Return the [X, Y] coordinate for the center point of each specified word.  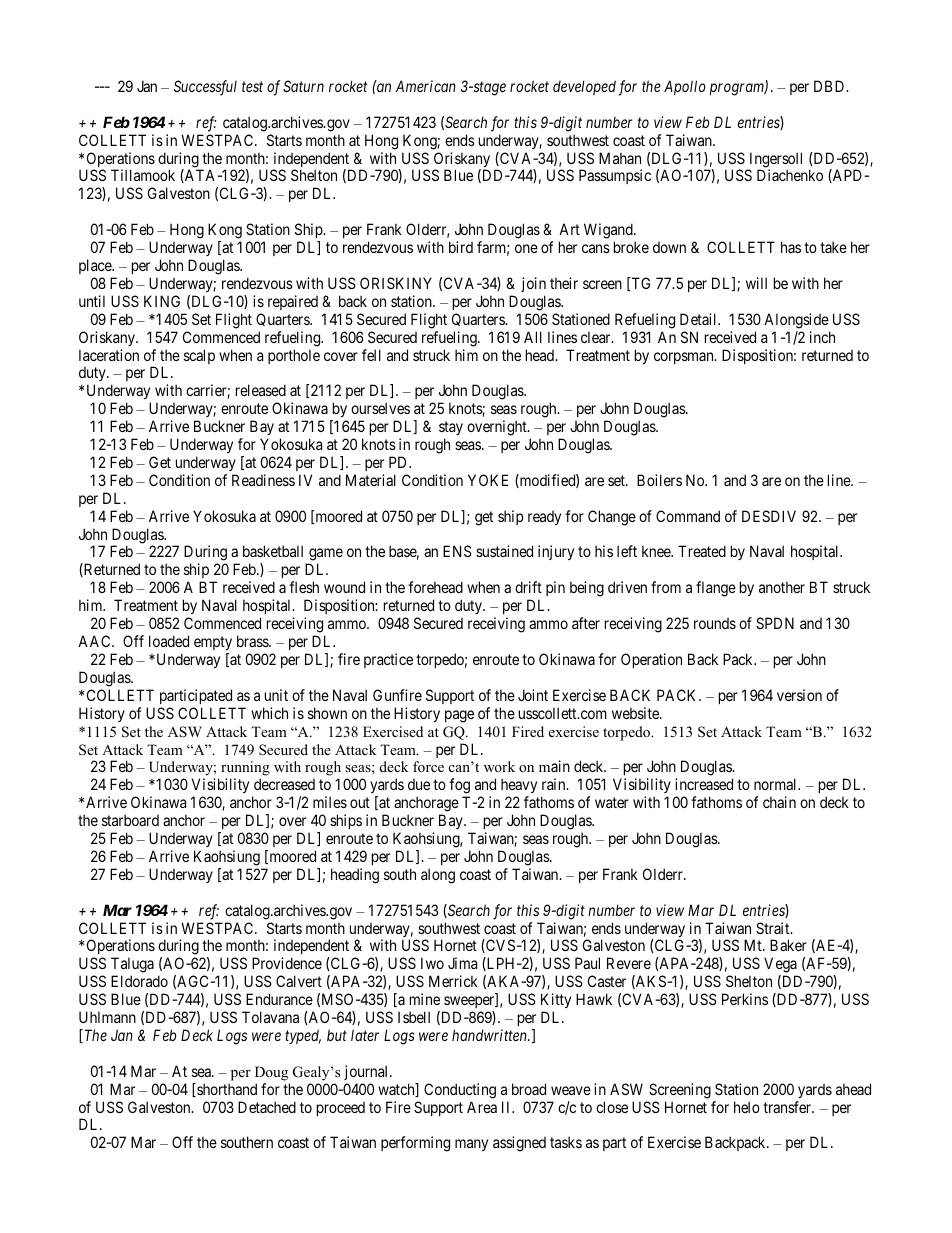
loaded [169, 641]
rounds [715, 623]
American [426, 86]
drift [528, 587]
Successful [205, 88]
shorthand [226, 1090]
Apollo [685, 87]
